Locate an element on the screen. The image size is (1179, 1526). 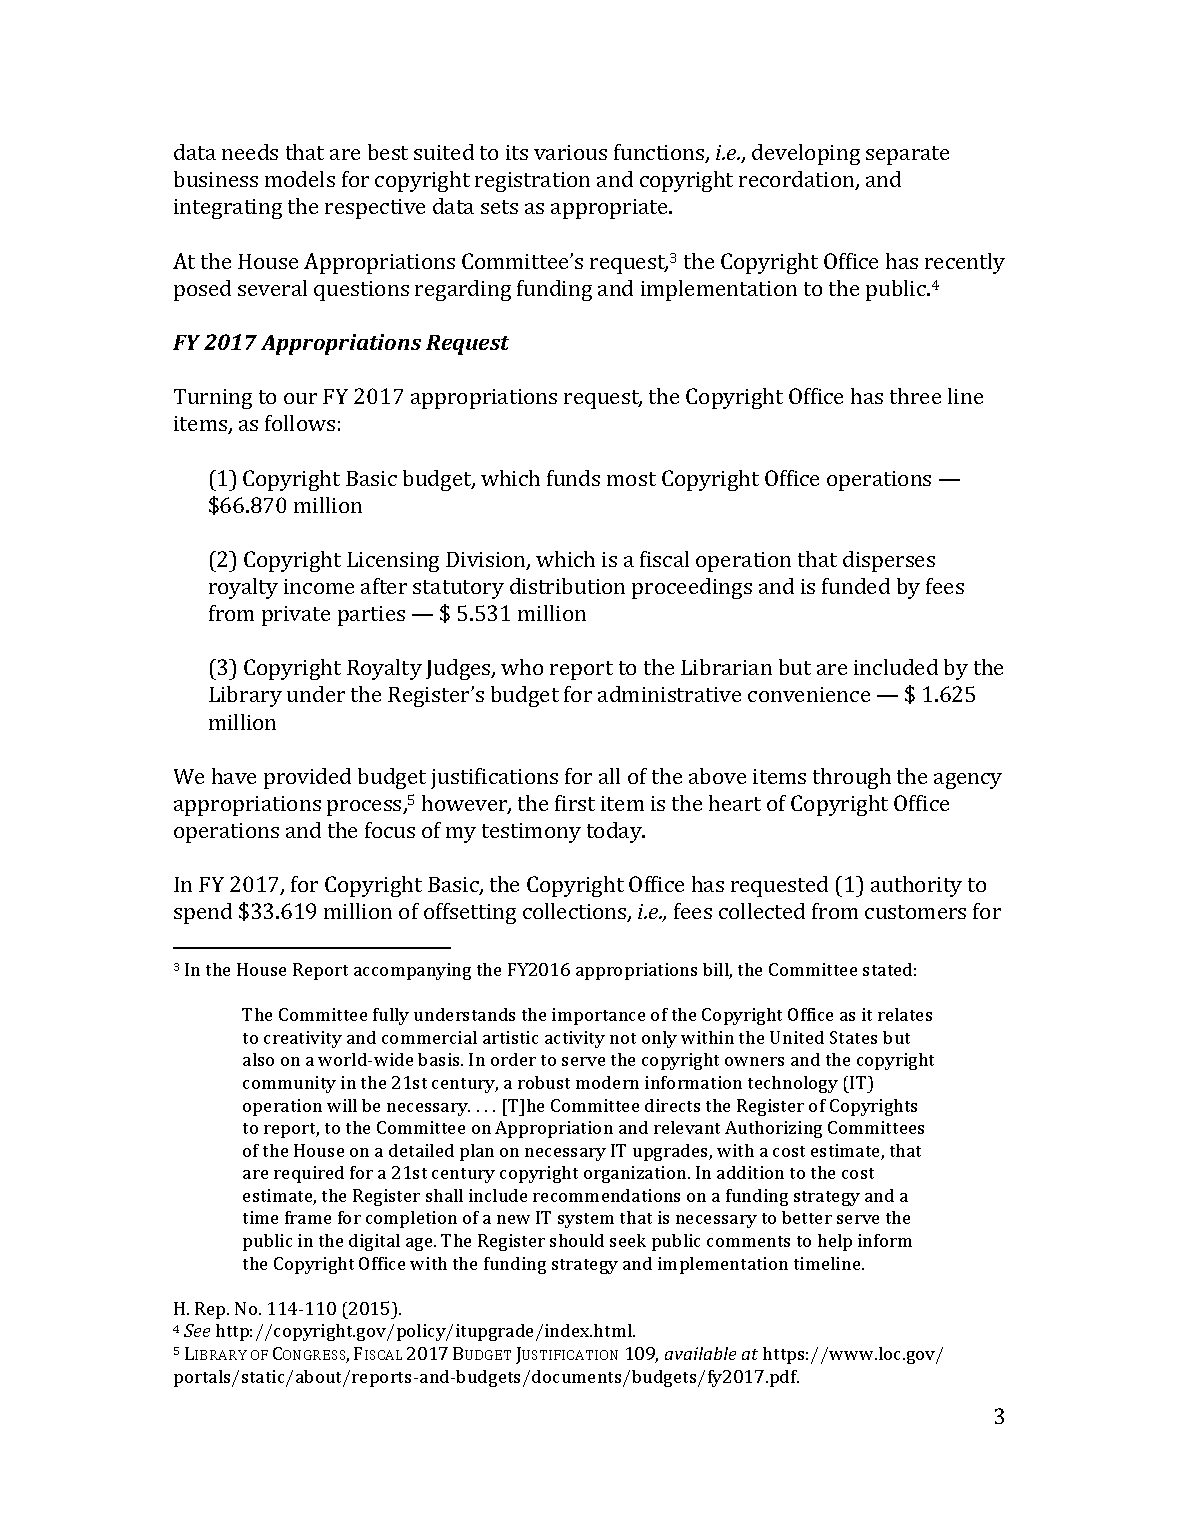
help is located at coordinates (835, 1242).
